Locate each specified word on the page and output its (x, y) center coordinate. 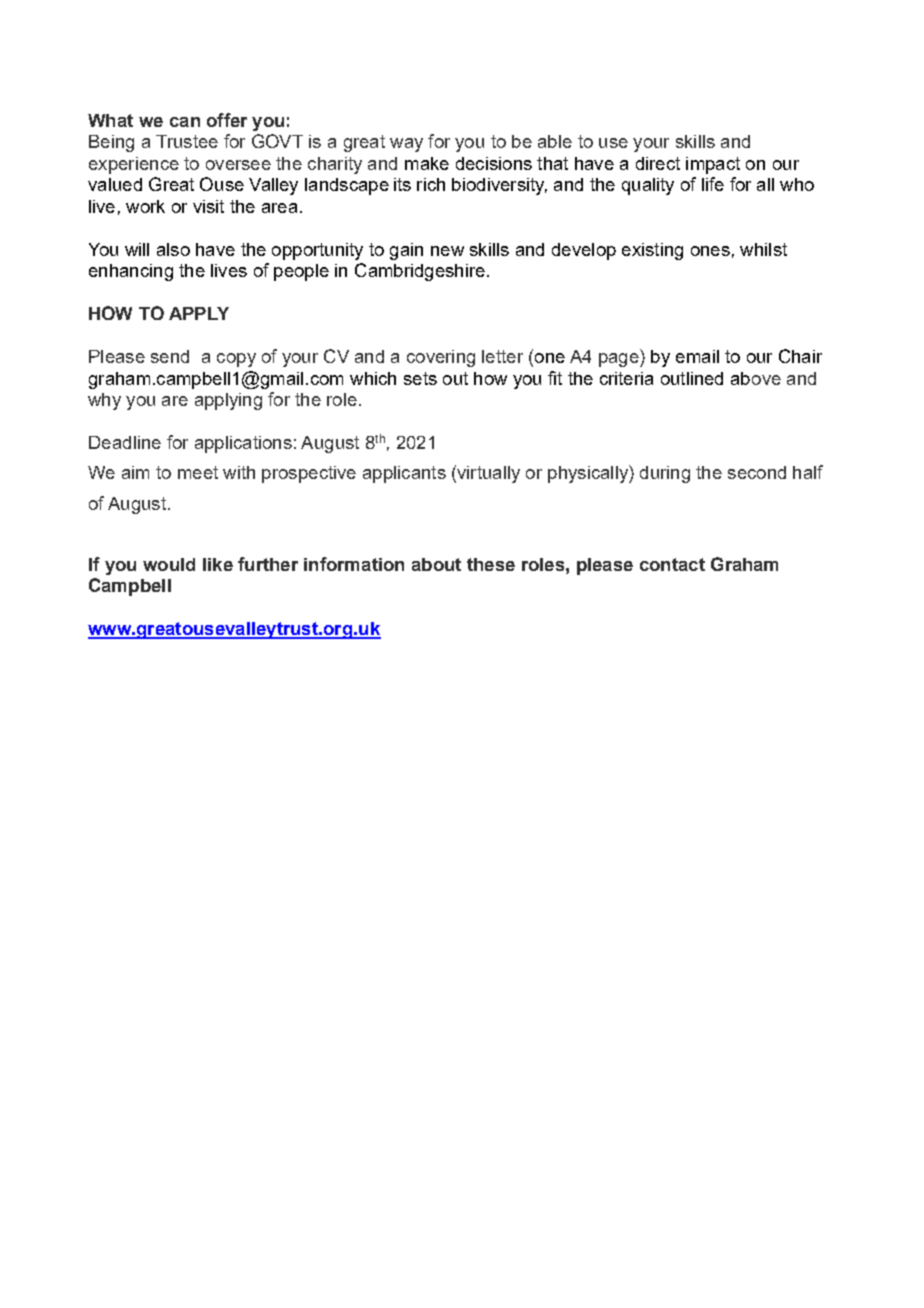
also (173, 249)
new (447, 251)
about (436, 564)
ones (710, 251)
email (697, 356)
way (406, 145)
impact (713, 165)
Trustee (187, 141)
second (757, 472)
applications (243, 444)
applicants (404, 474)
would (169, 564)
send (170, 356)
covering (441, 358)
